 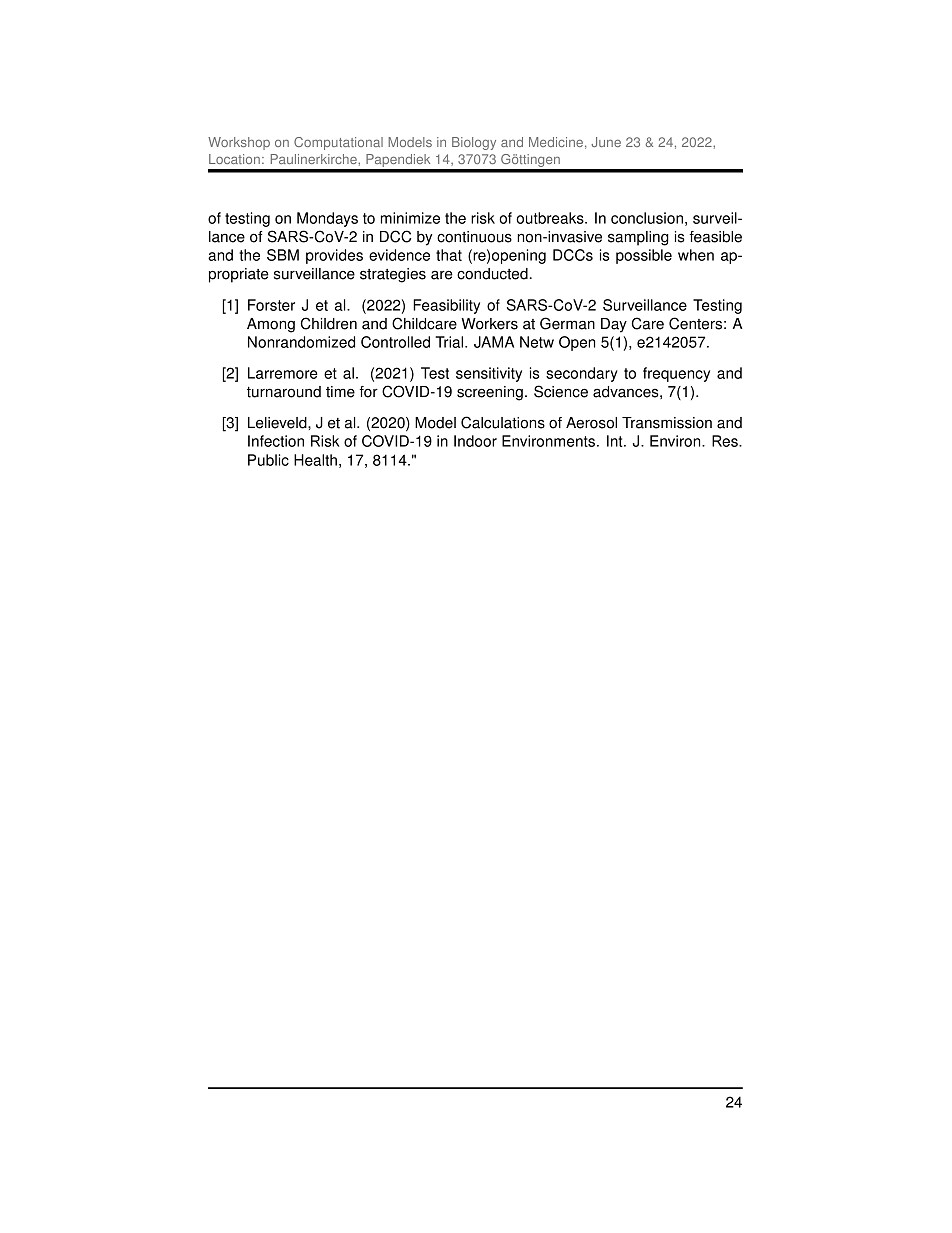 What do you see at coordinates (567, 323) in the screenshot?
I see `German` at bounding box center [567, 323].
